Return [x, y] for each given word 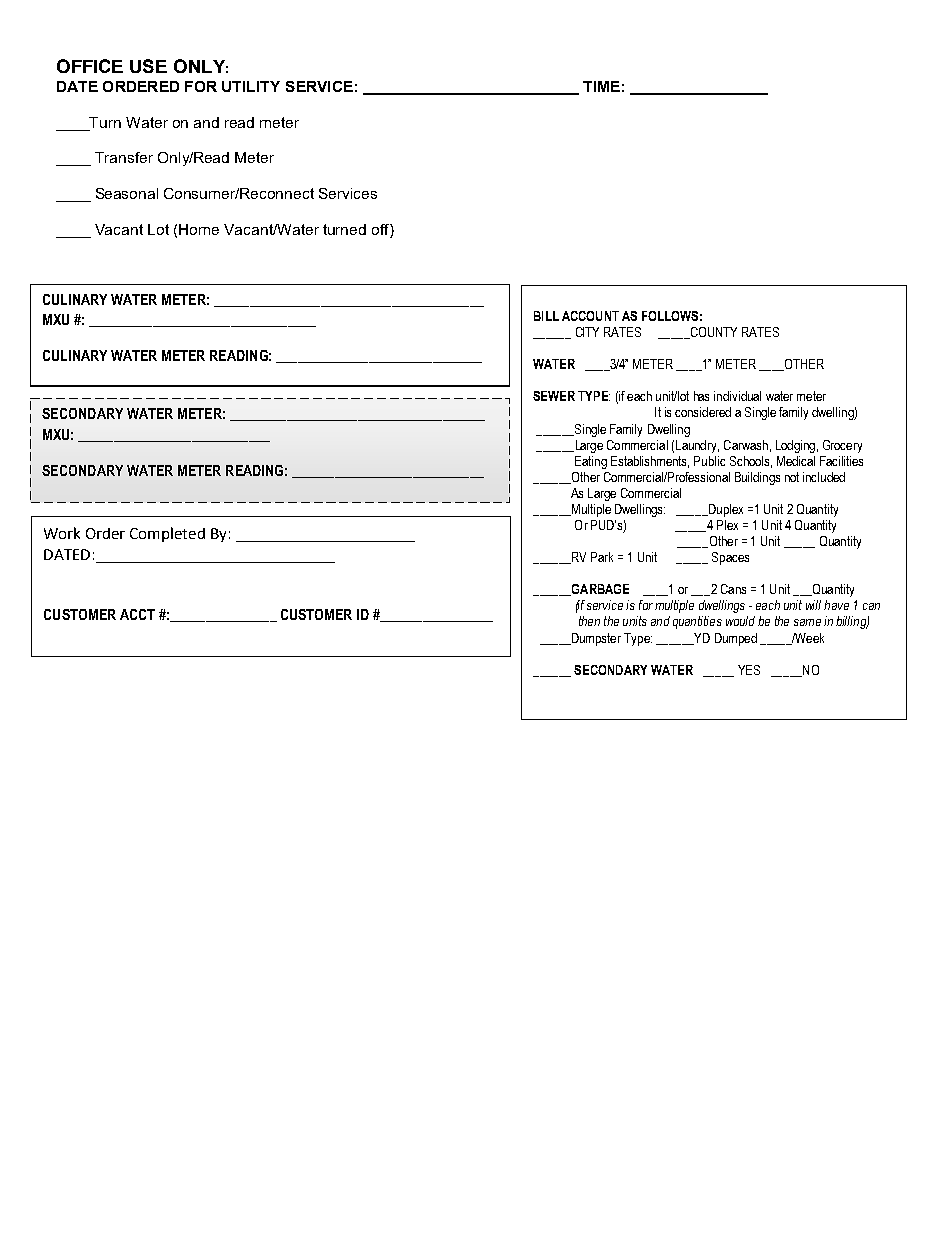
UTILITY [251, 86]
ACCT [137, 614]
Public [709, 461]
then [589, 621]
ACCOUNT [590, 316]
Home [199, 229]
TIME [601, 86]
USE [148, 66]
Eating [591, 462]
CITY [587, 332]
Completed [167, 534]
